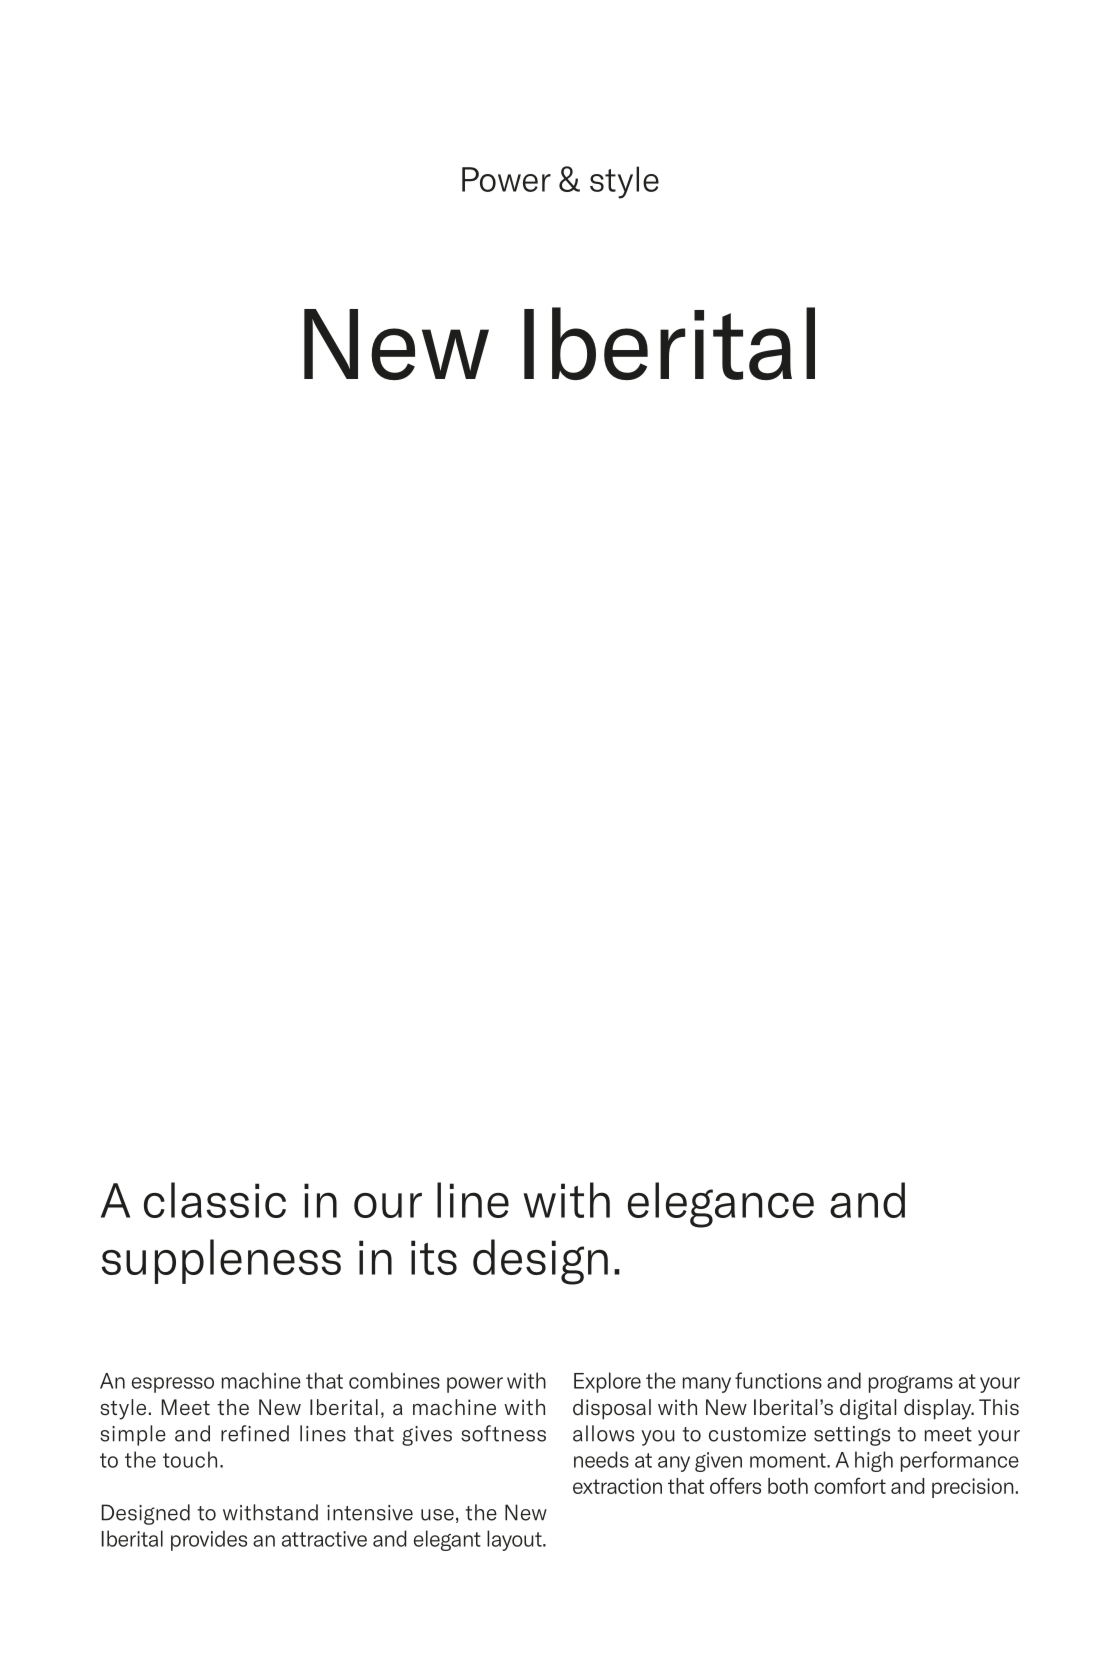  What do you see at coordinates (255, 1433) in the image?
I see `refined` at bounding box center [255, 1433].
